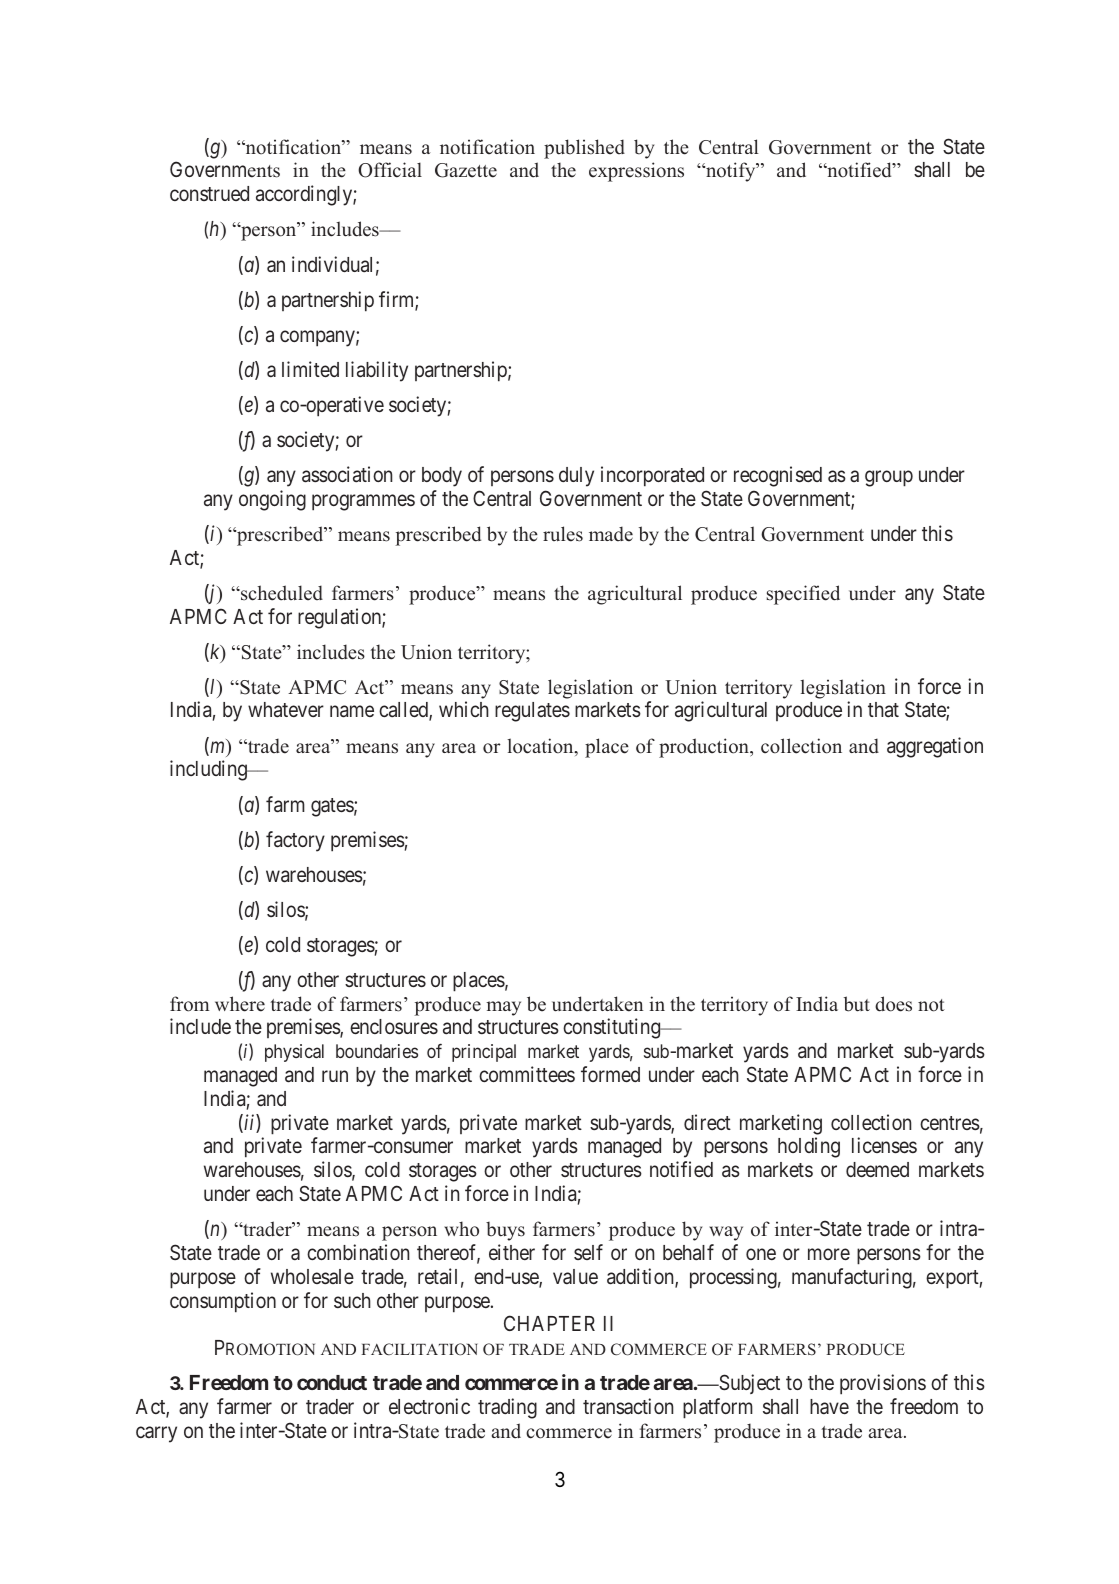 The height and width of the page is (1584, 1119). I want to click on whatever, so click(286, 710).
